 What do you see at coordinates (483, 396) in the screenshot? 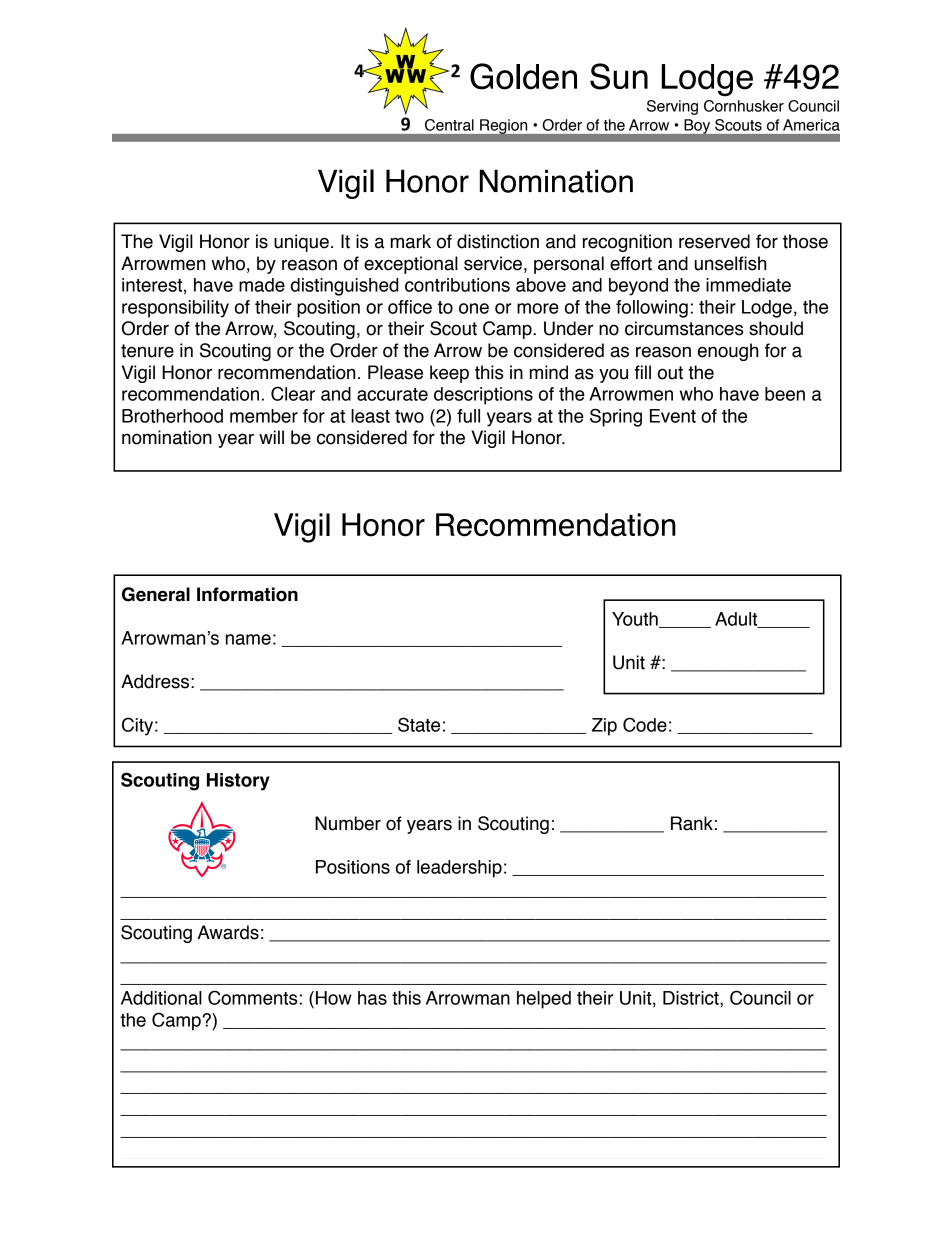
I see `descriptions` at bounding box center [483, 396].
